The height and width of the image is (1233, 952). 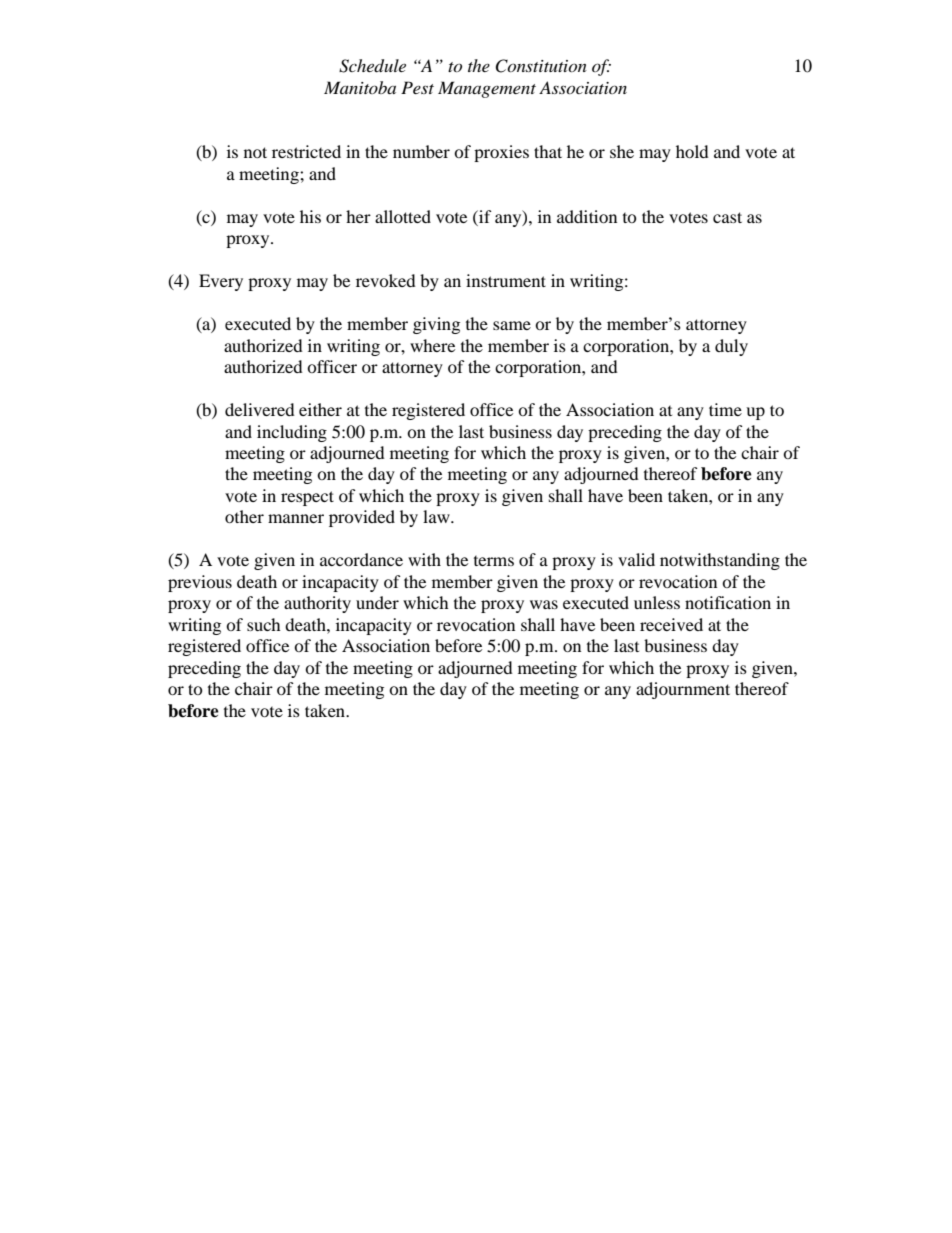 I want to click on cast, so click(x=727, y=217).
